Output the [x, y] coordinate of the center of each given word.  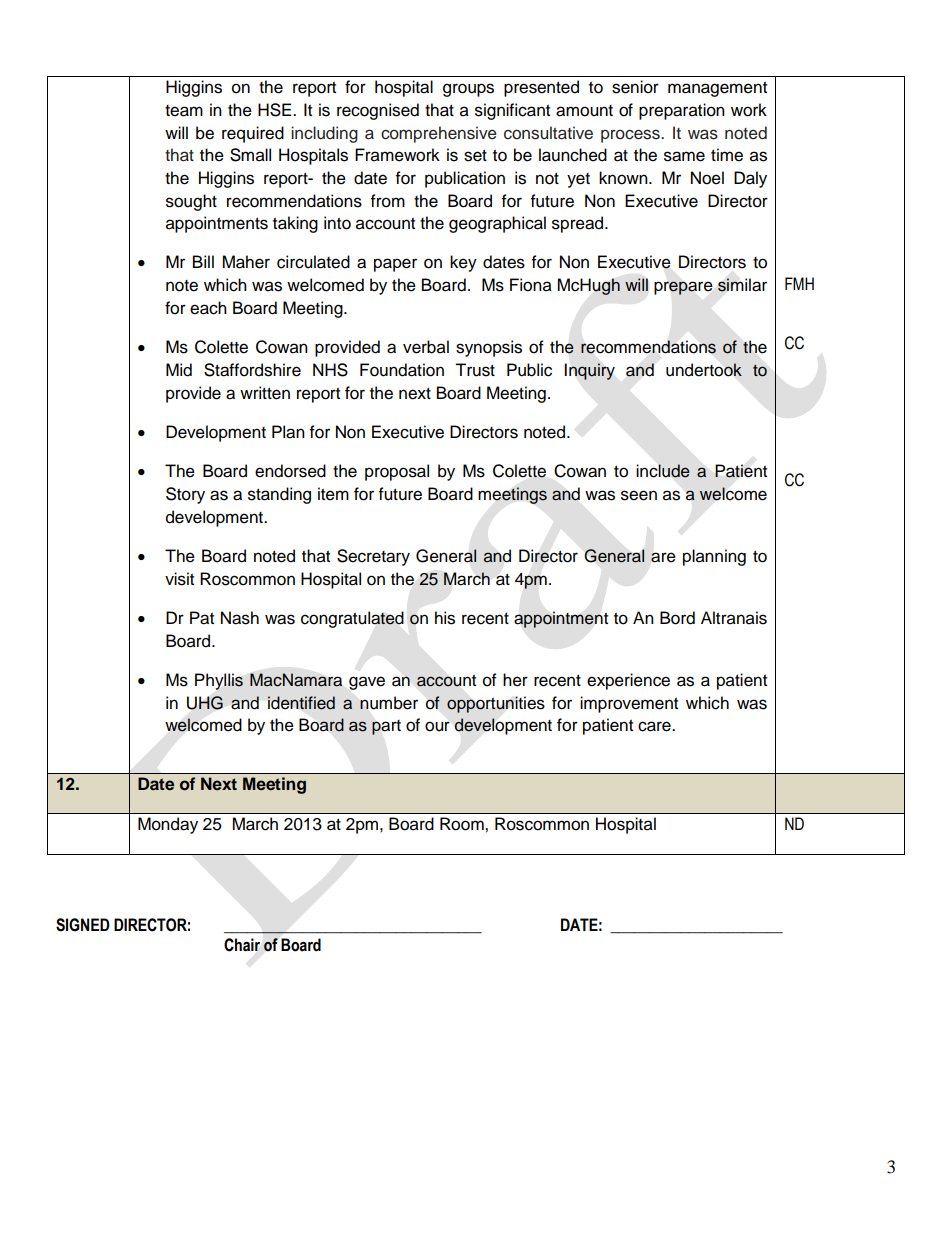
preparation [682, 111]
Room [463, 824]
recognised [378, 111]
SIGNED [83, 925]
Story [185, 495]
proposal [397, 472]
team [184, 111]
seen [639, 495]
